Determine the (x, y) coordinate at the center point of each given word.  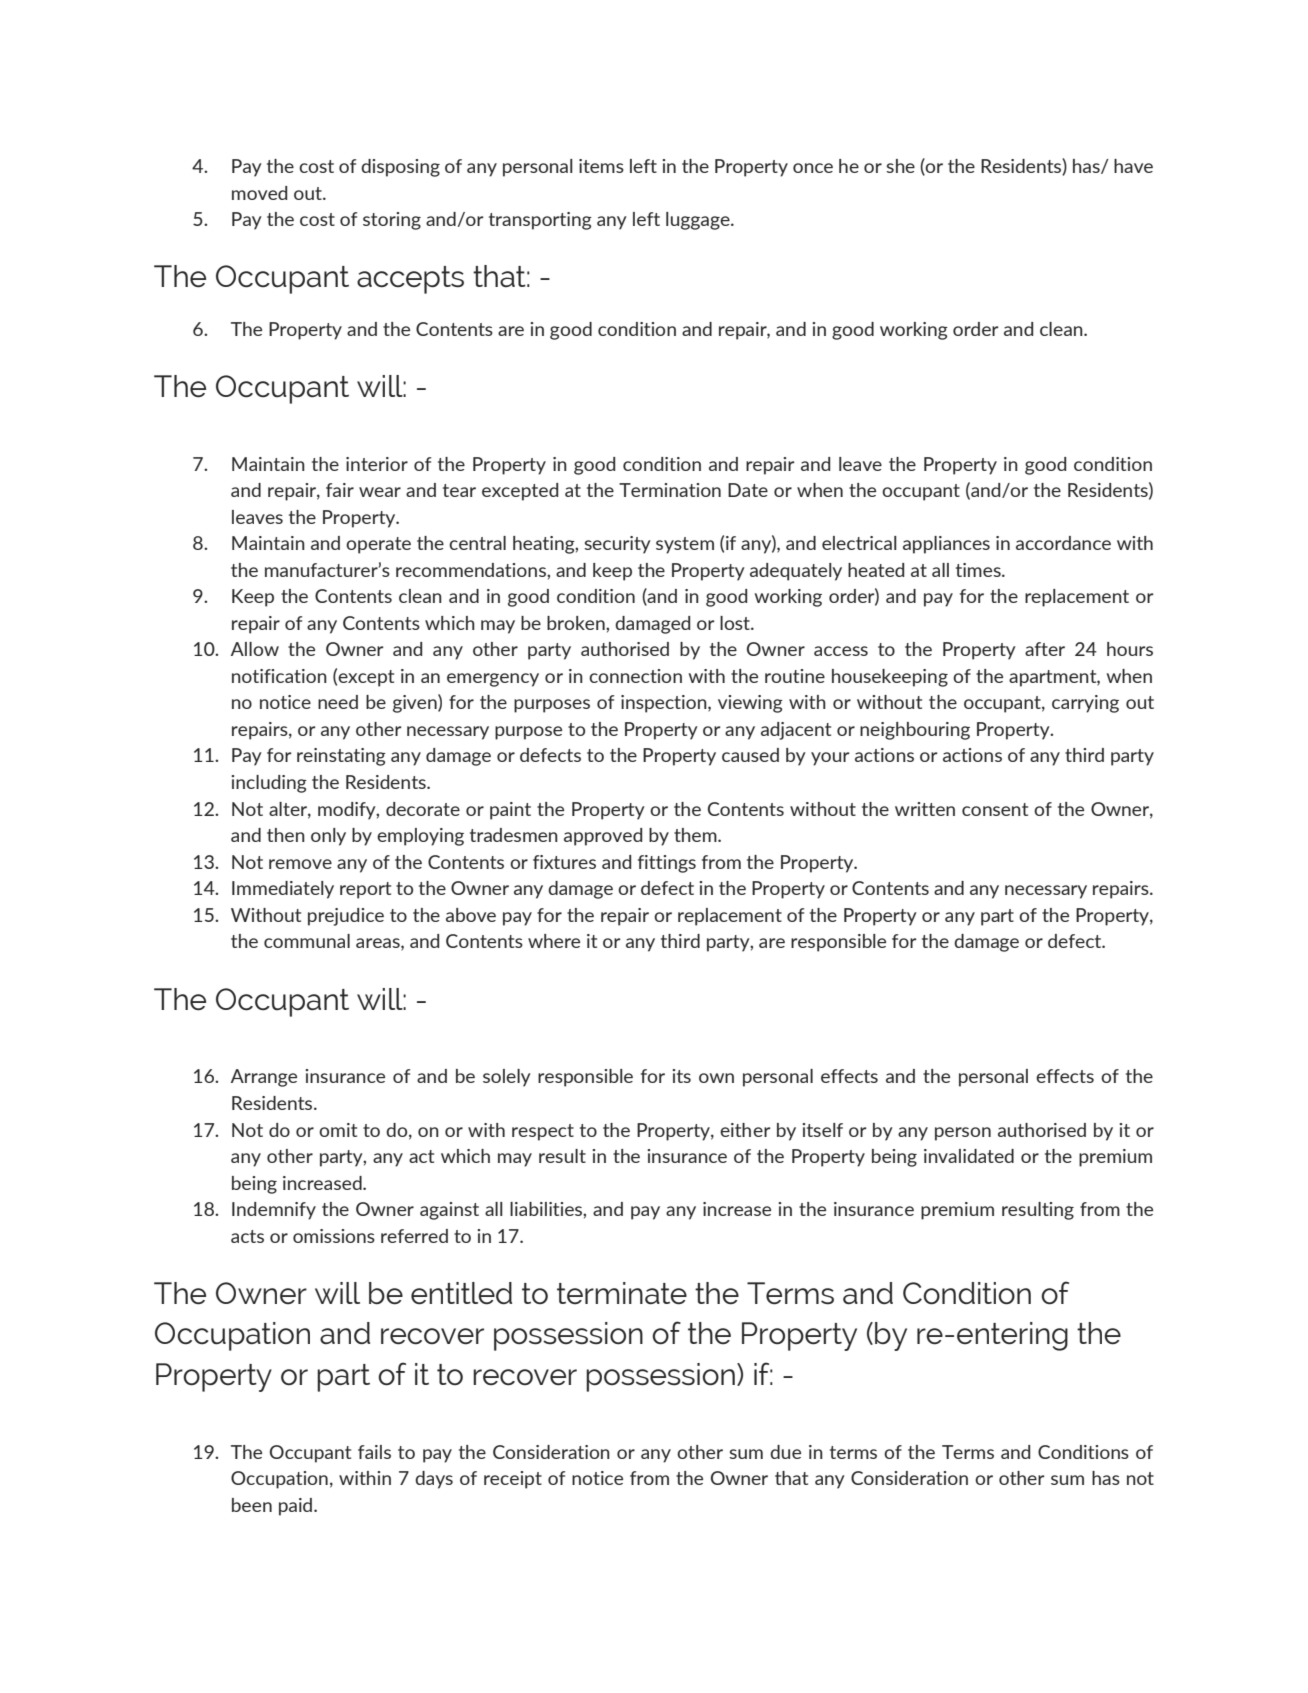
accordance (1063, 543)
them (696, 835)
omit (338, 1130)
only (328, 837)
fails (374, 1452)
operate (378, 545)
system (685, 545)
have (1133, 166)
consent (995, 809)
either (745, 1130)
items (601, 166)
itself (822, 1130)
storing (392, 221)
